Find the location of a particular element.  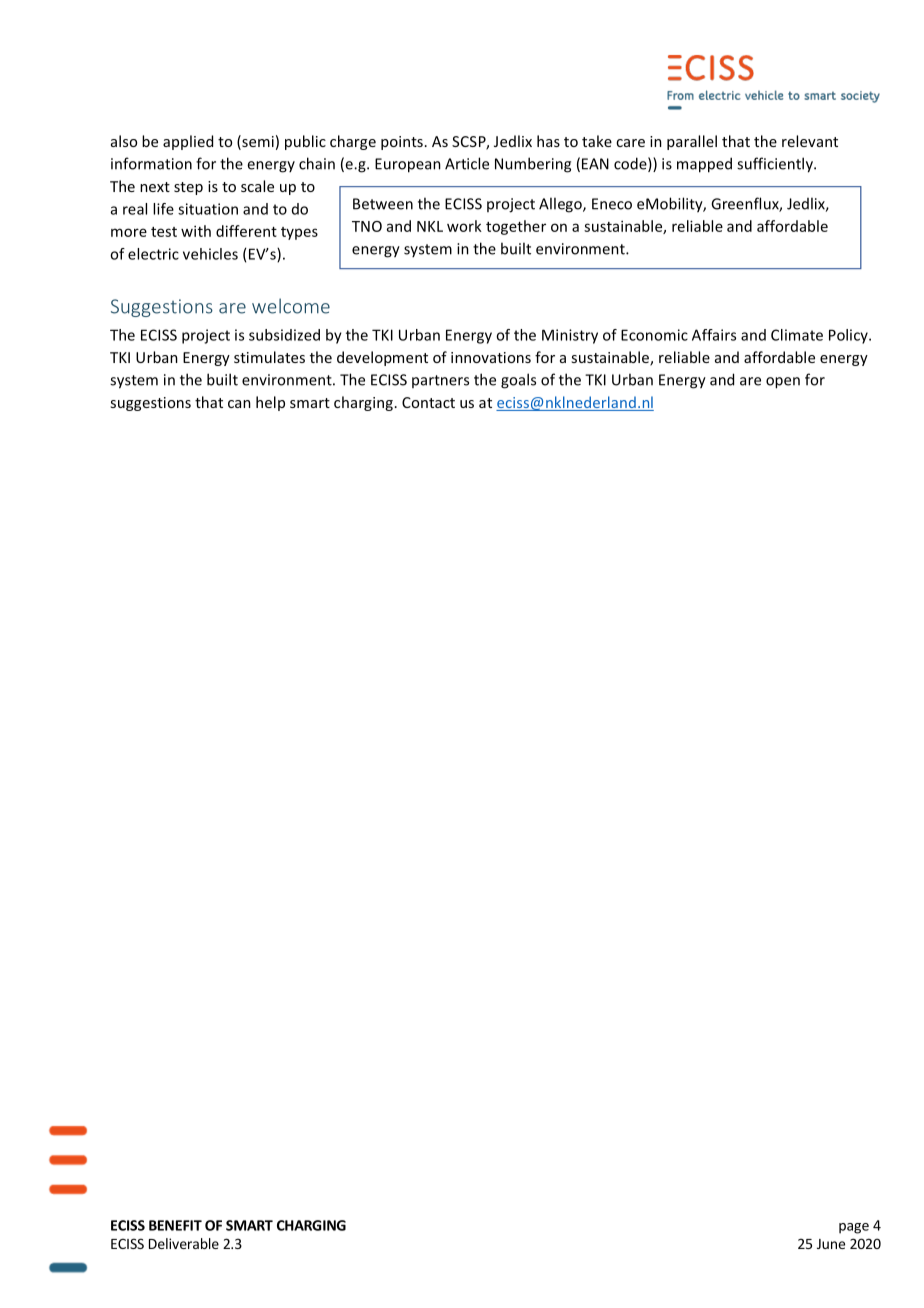

can is located at coordinates (239, 404).
